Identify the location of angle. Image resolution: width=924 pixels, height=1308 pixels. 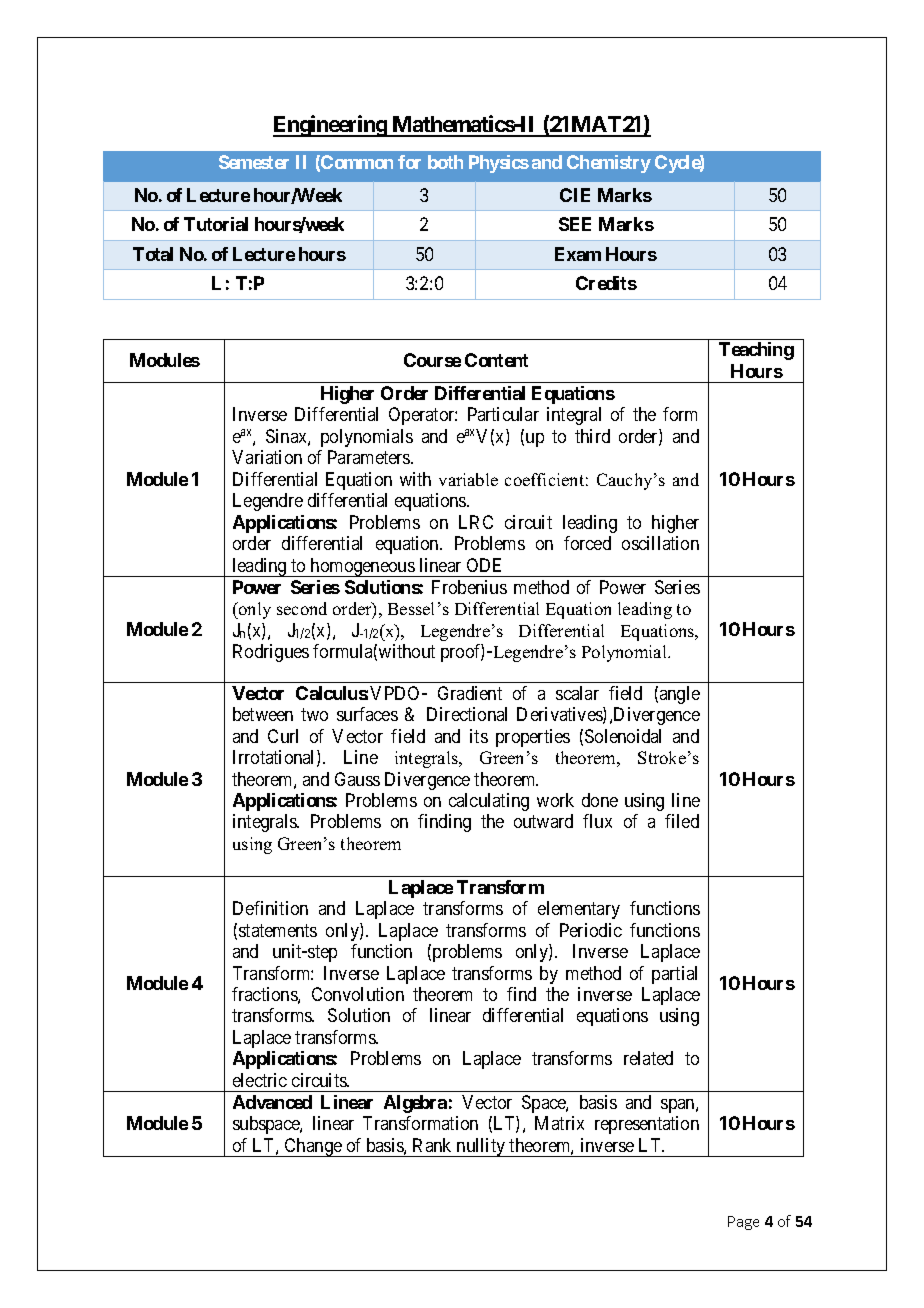
(680, 695).
